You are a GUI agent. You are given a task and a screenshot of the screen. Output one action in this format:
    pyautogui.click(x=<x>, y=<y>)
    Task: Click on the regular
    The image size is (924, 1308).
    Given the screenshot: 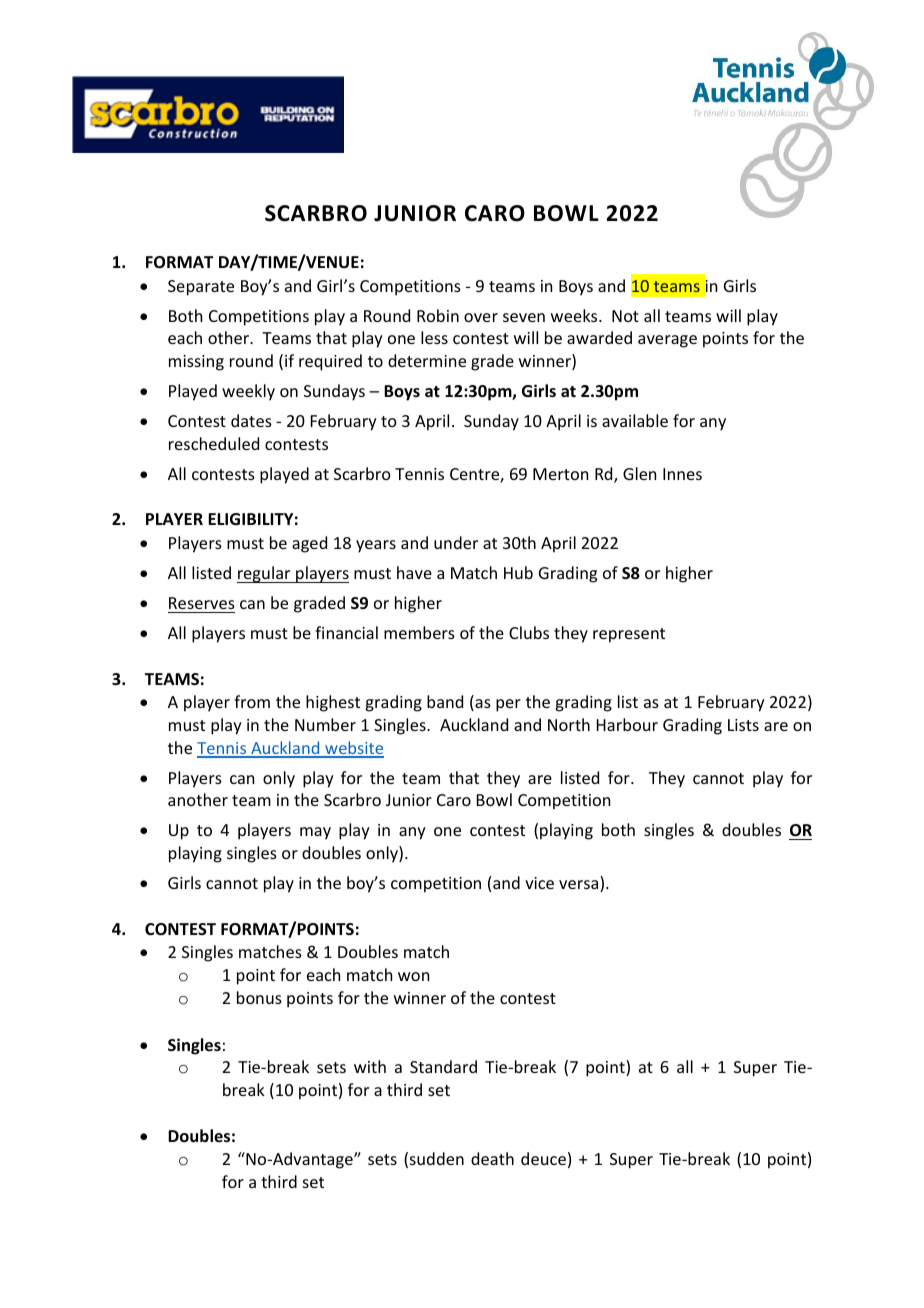 What is the action you would take?
    pyautogui.click(x=265, y=574)
